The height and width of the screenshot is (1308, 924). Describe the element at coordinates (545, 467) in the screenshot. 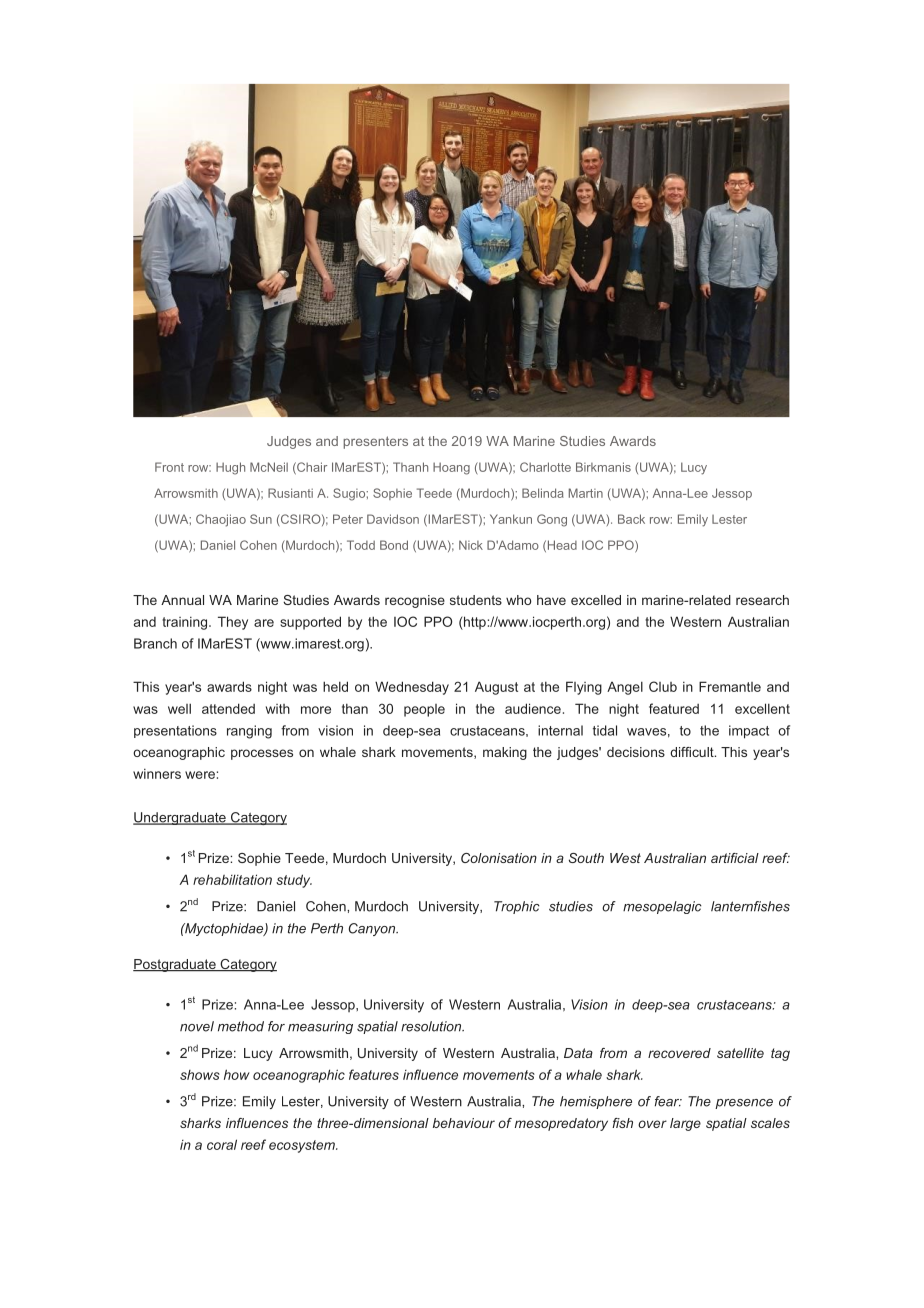

I see `Charlotte` at that location.
